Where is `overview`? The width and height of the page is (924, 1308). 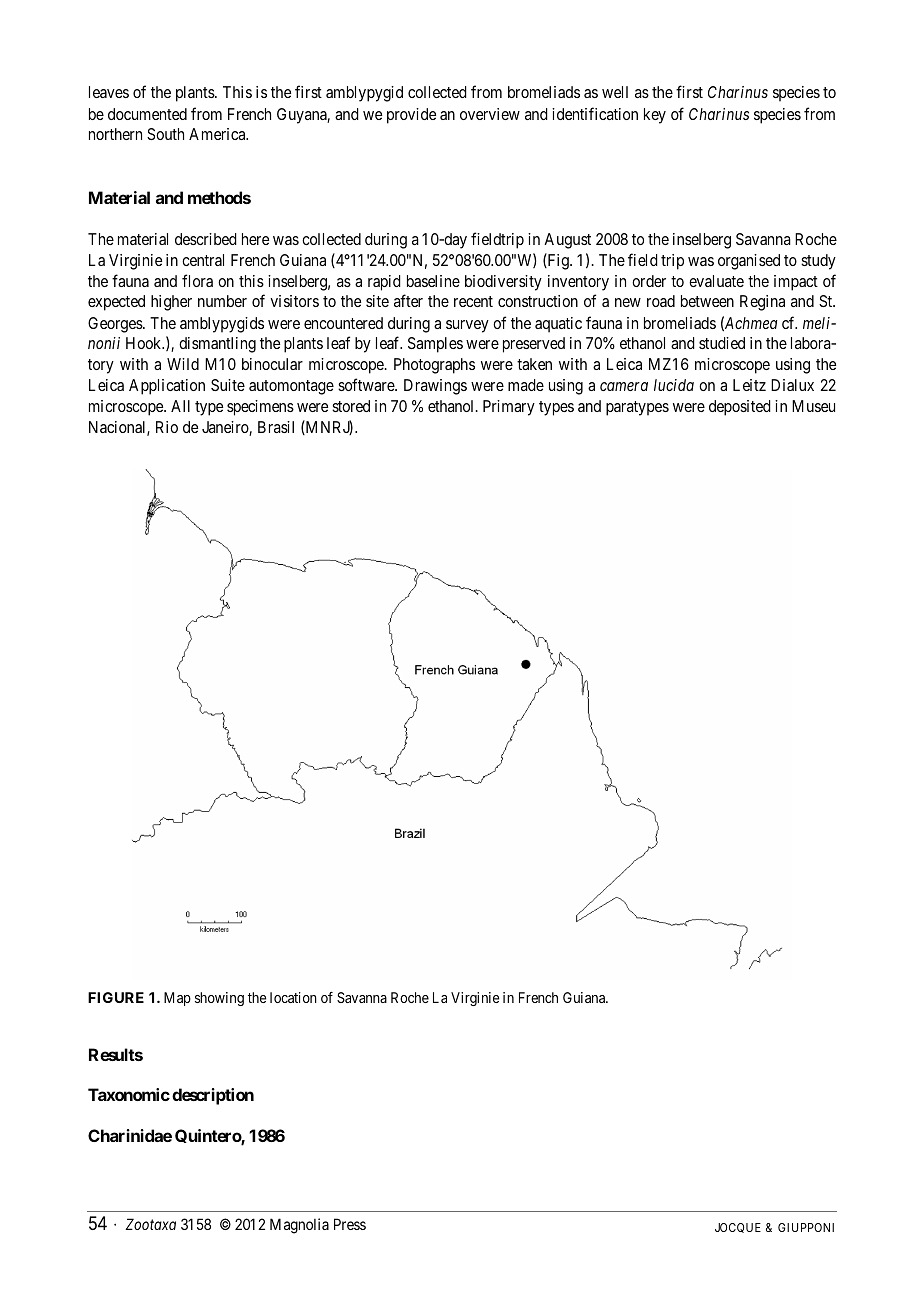
overview is located at coordinates (490, 114).
